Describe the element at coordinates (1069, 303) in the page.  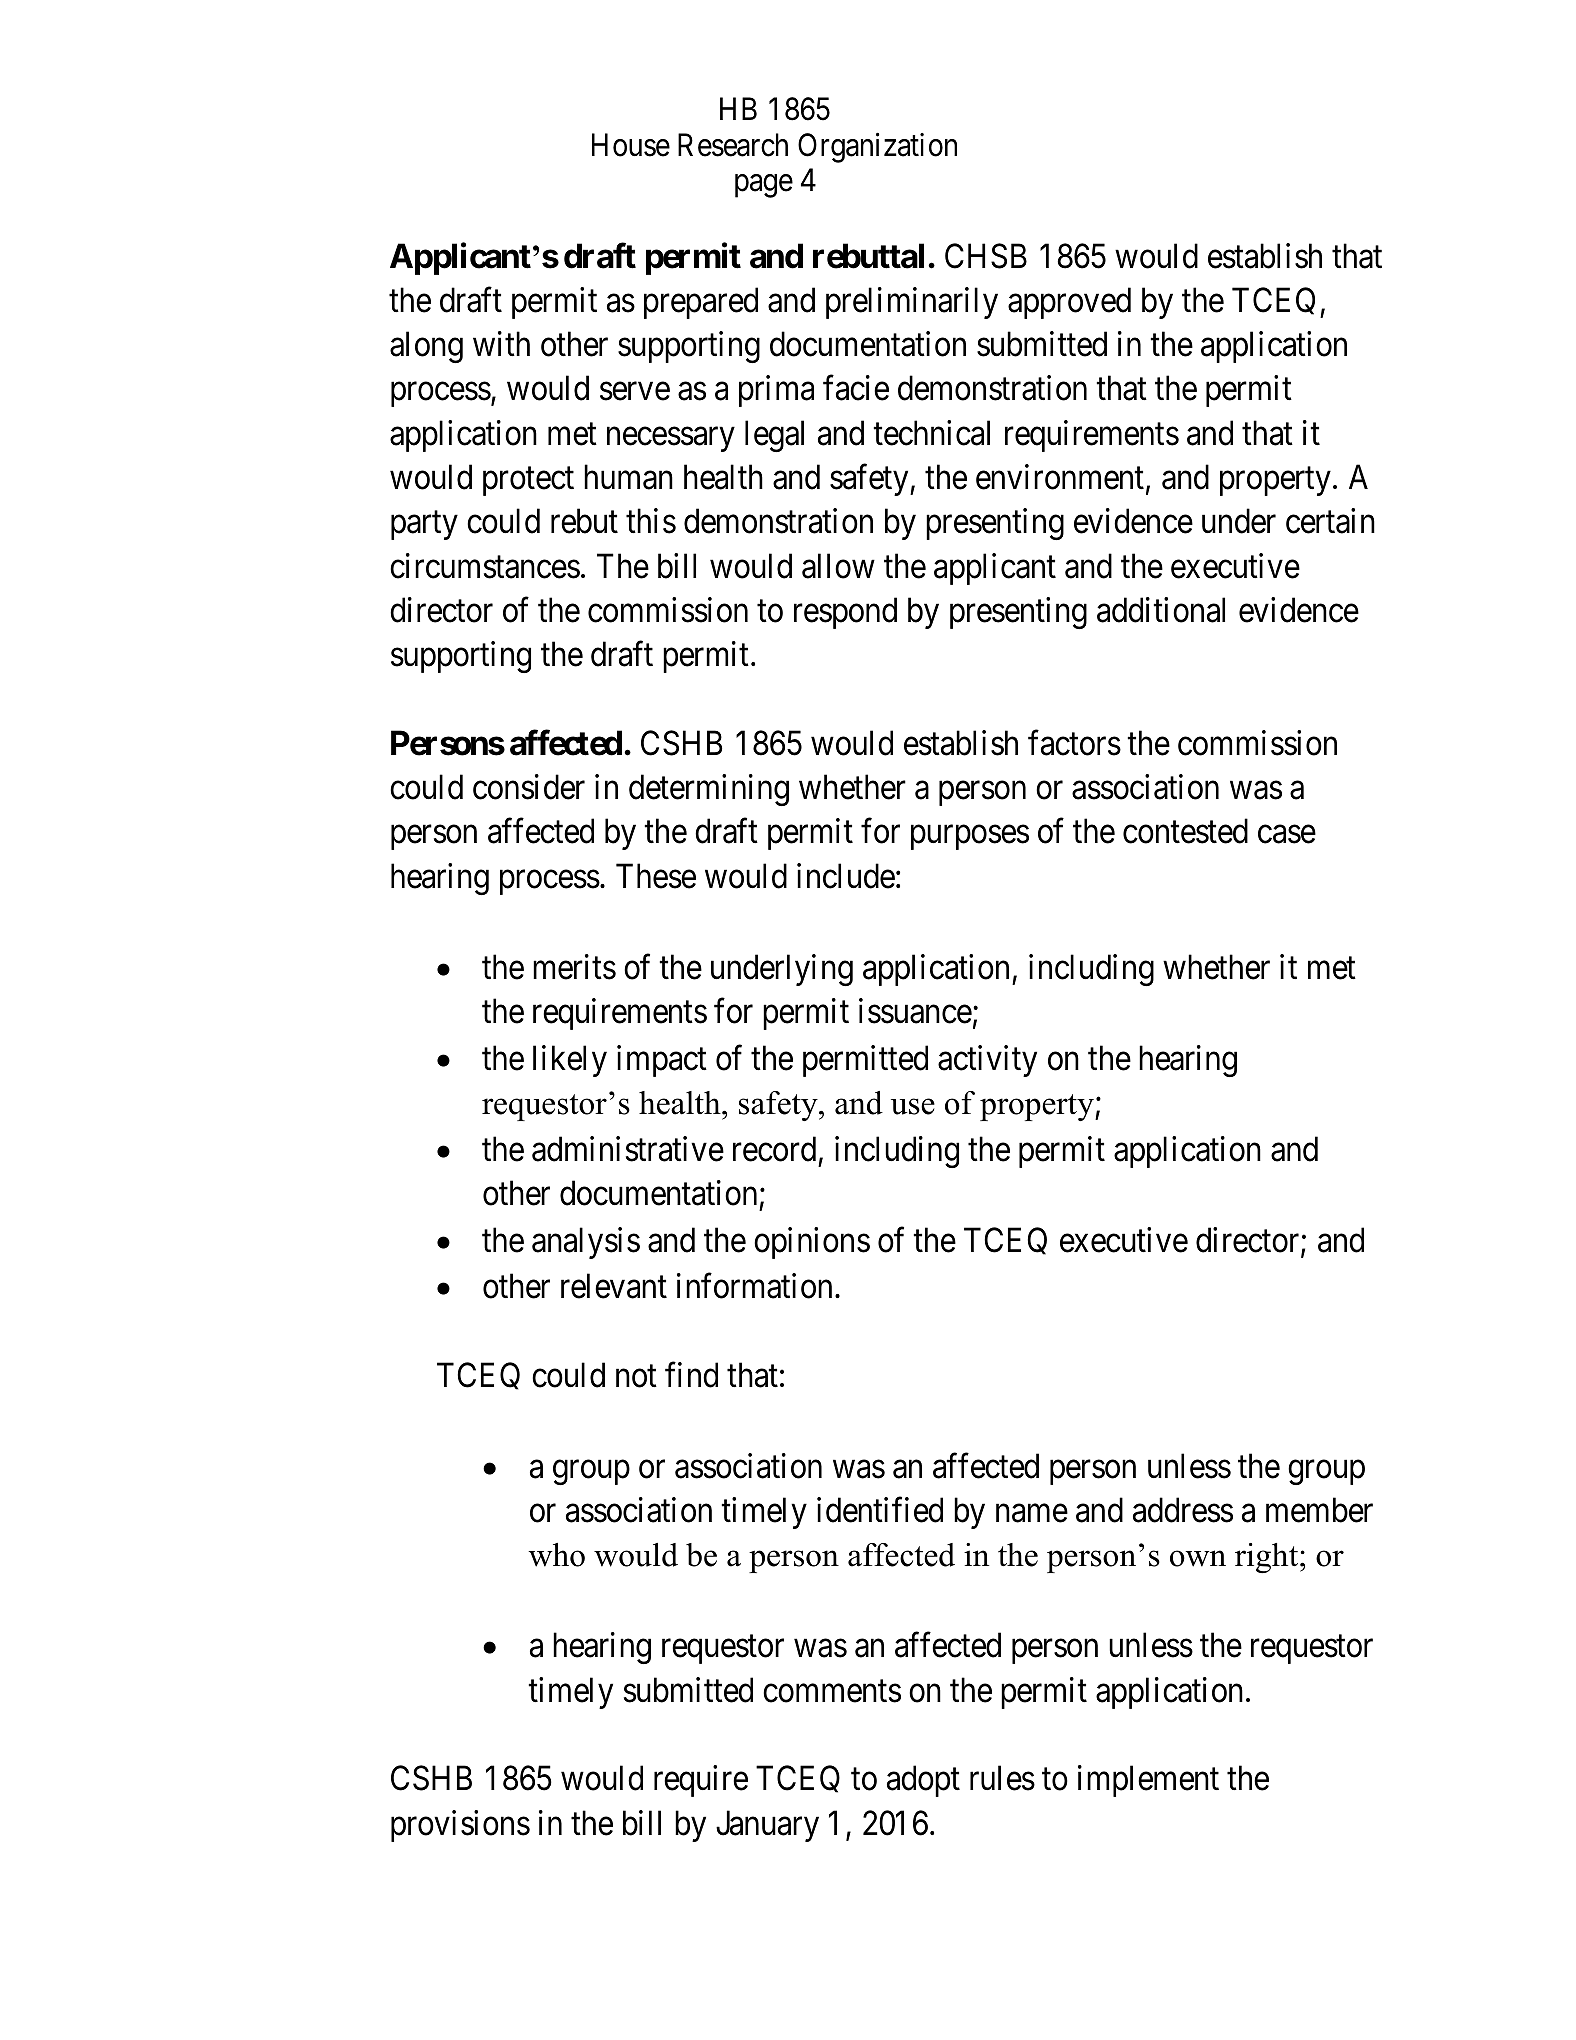
I see `approved` at that location.
